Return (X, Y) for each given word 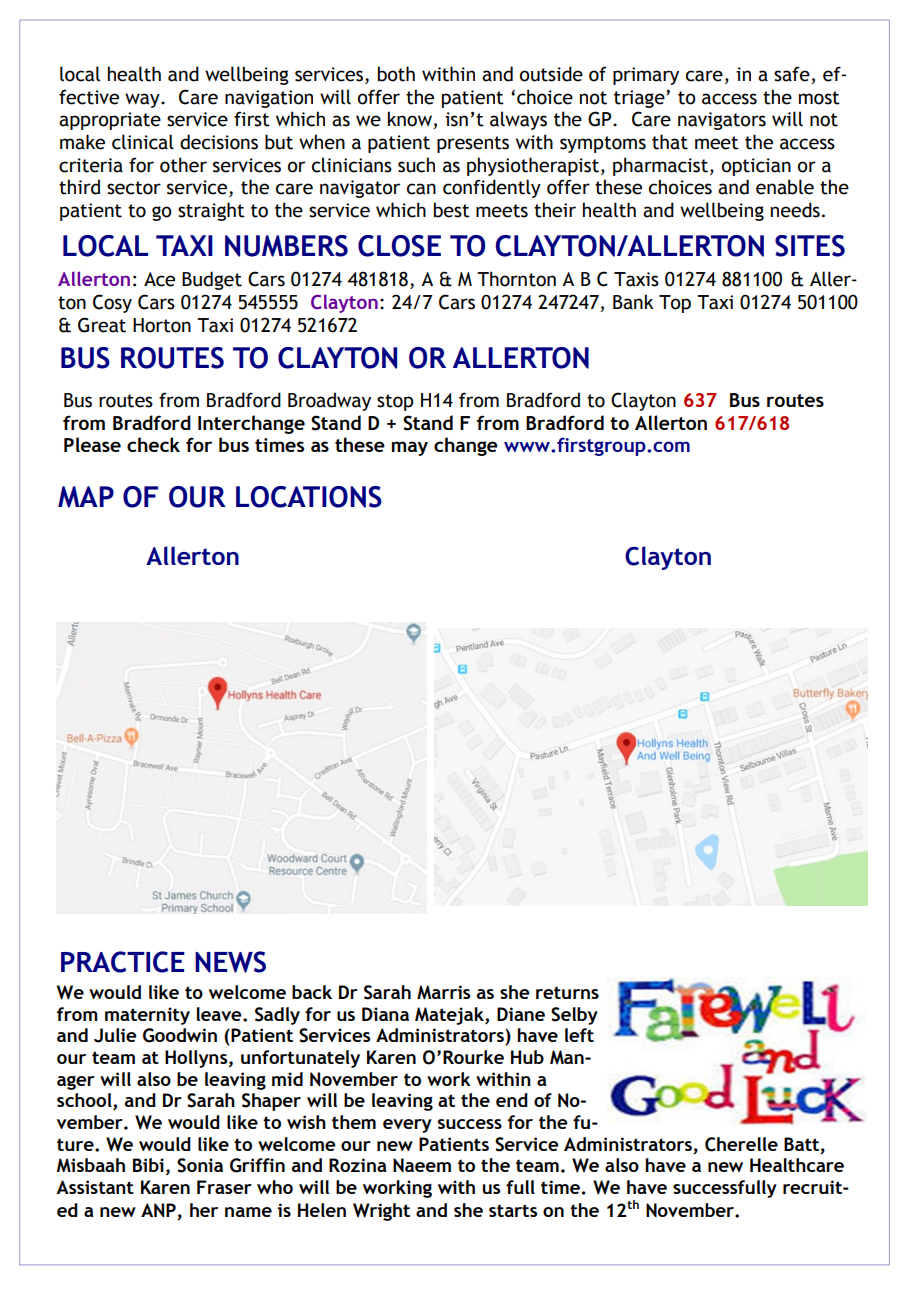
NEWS (230, 962)
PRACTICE (123, 962)
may (410, 448)
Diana (385, 1014)
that (670, 142)
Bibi (148, 1165)
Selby (574, 1016)
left (579, 1035)
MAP (86, 497)
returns (567, 992)
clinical (143, 142)
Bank (633, 302)
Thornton (516, 279)
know (411, 120)
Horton (162, 325)
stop (395, 402)
